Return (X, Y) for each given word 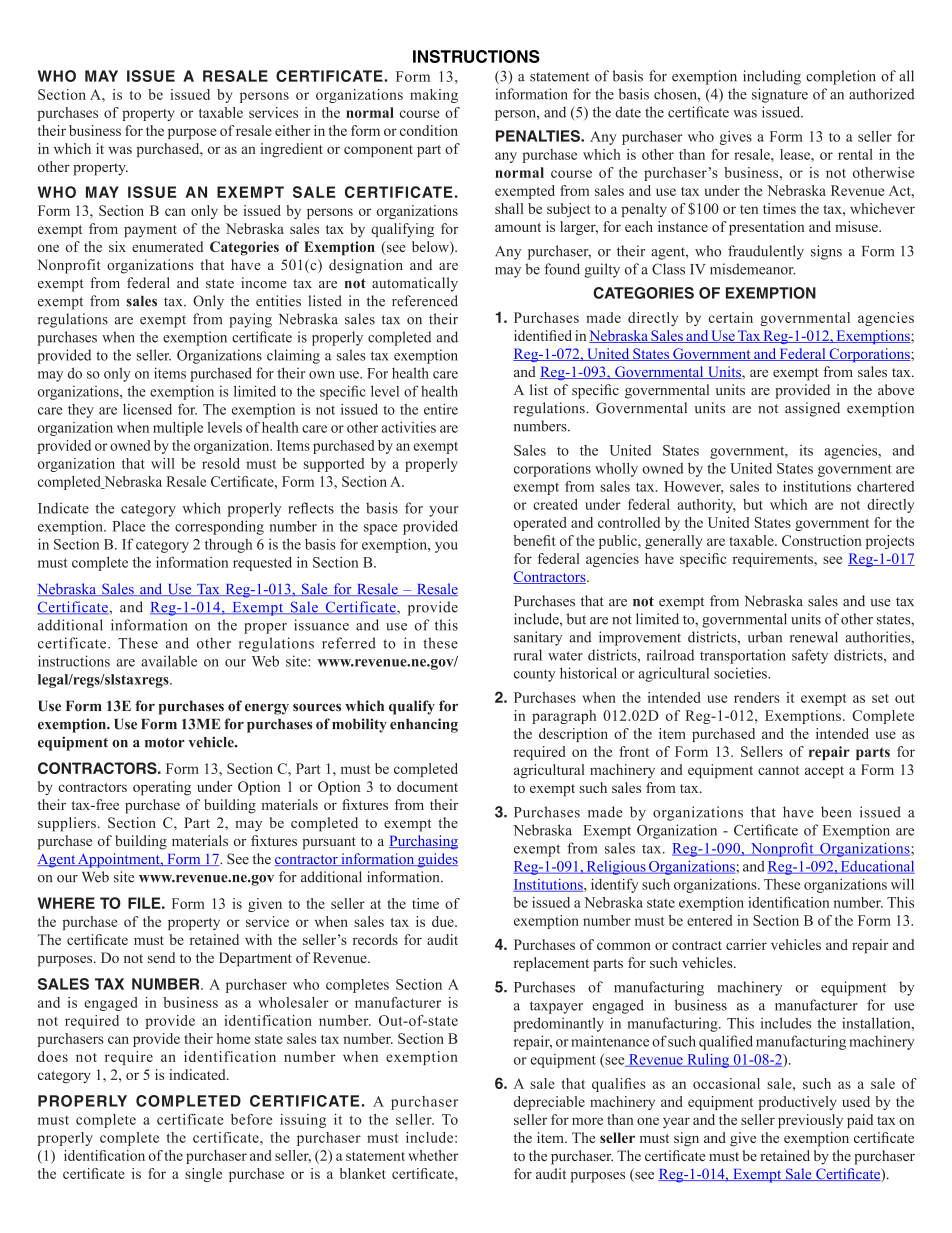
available (169, 661)
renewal (814, 637)
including (772, 77)
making (434, 96)
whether (433, 1155)
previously (810, 1121)
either (293, 130)
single (203, 1175)
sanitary (538, 638)
